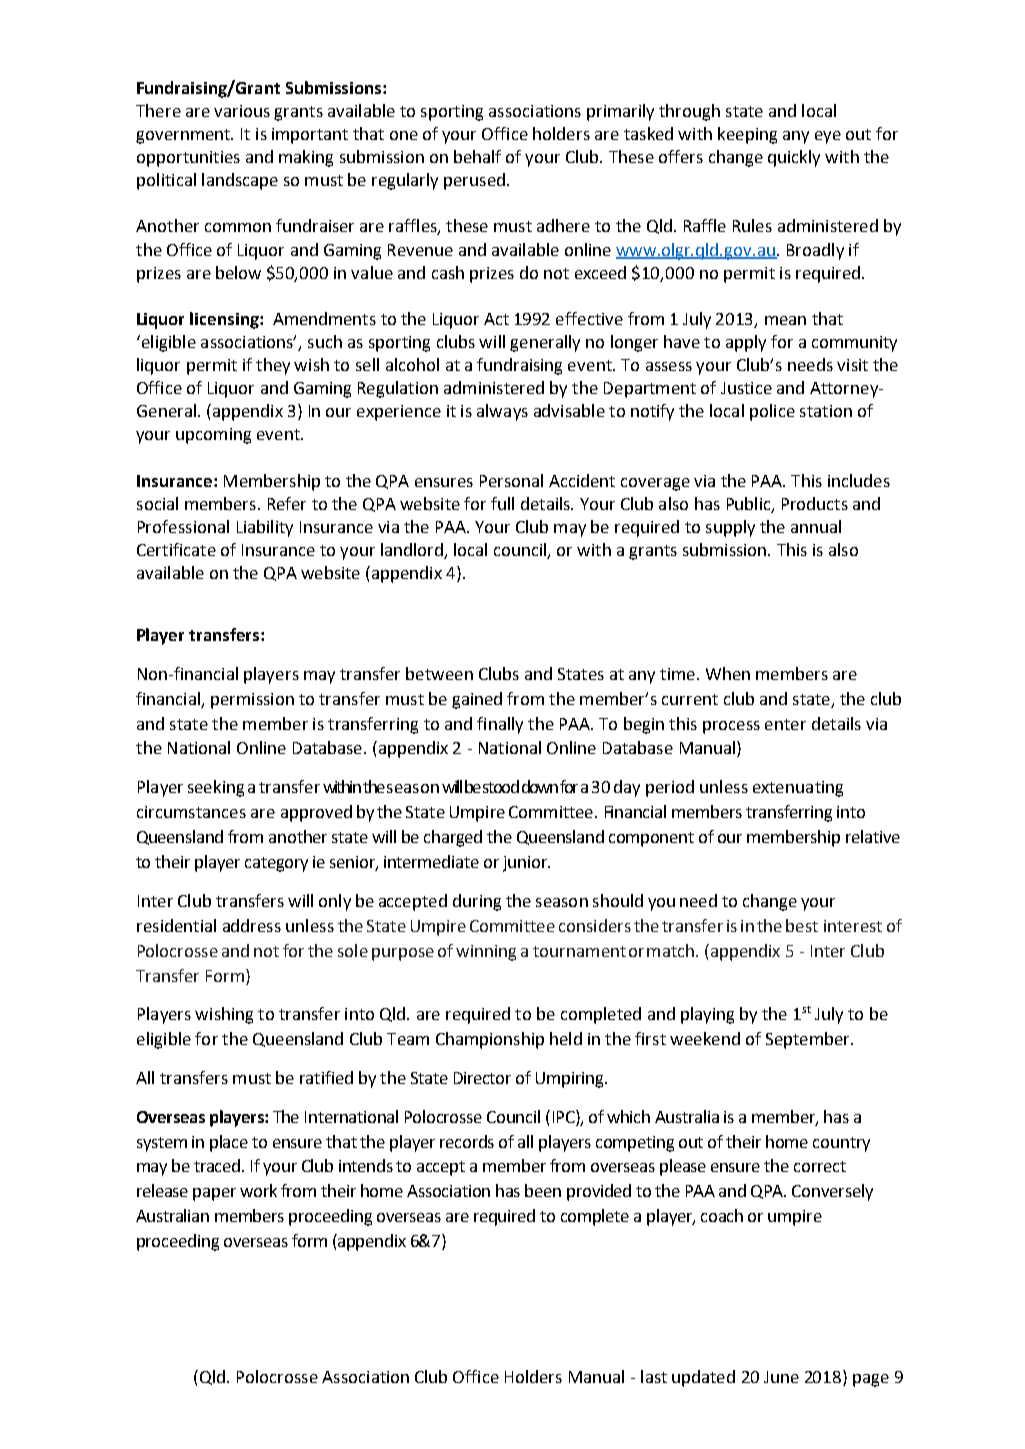  I want to click on last, so click(654, 1376).
